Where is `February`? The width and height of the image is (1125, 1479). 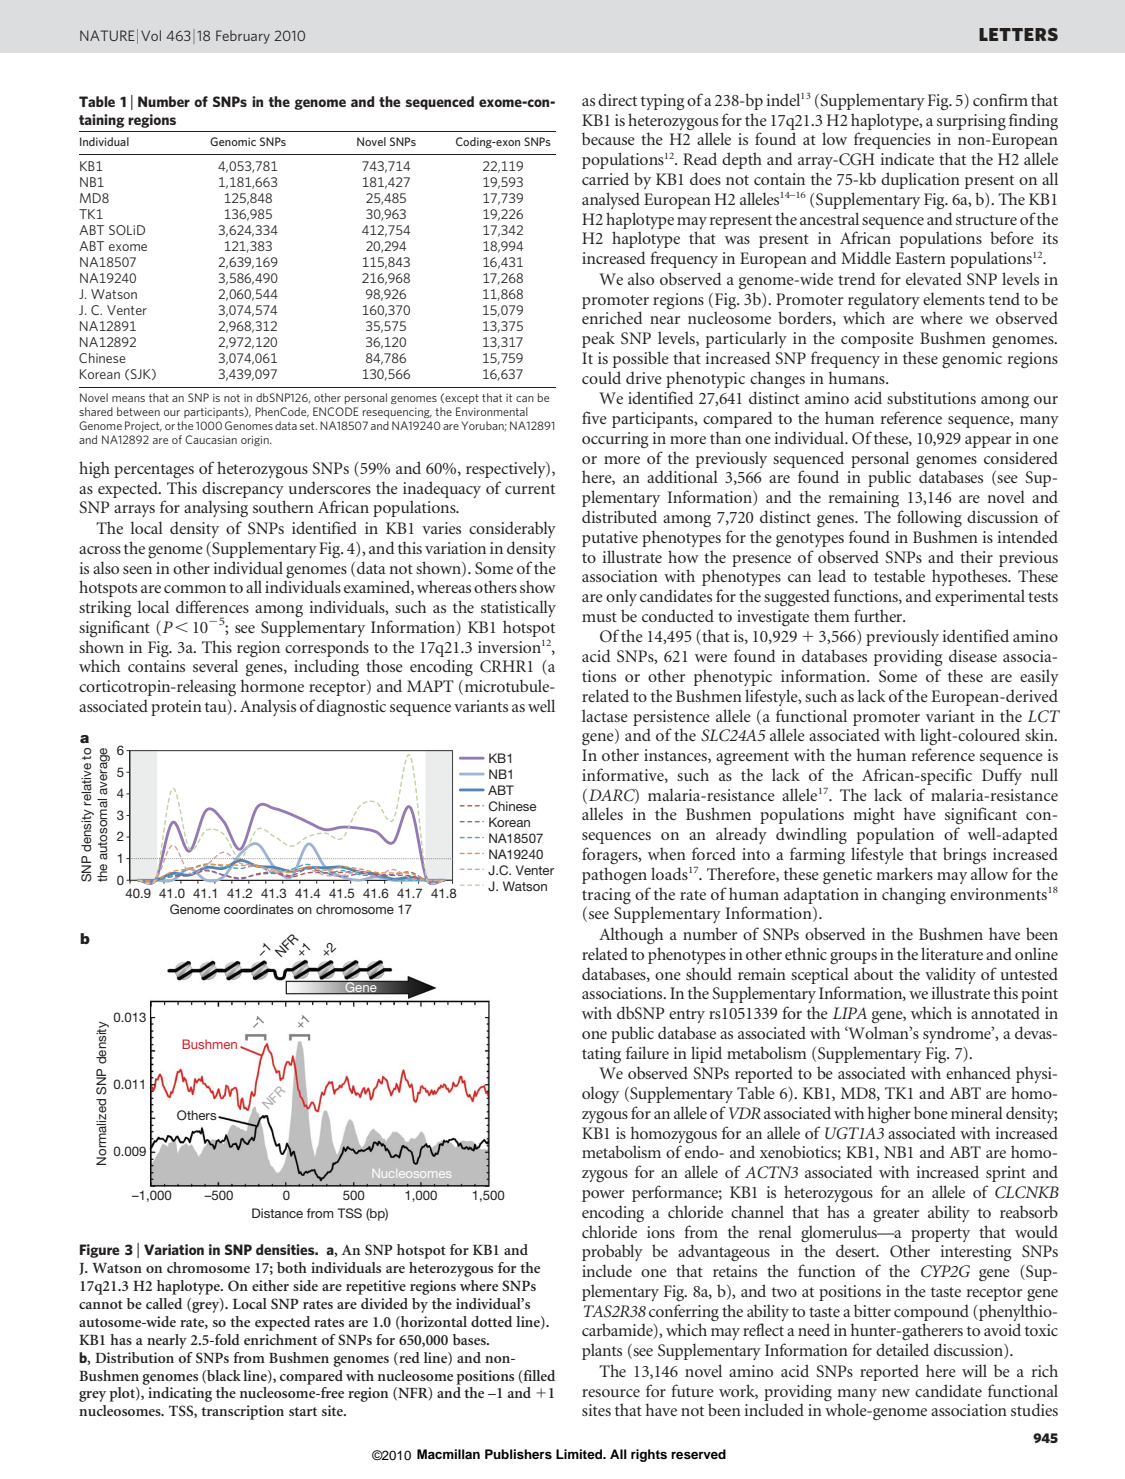
February is located at coordinates (243, 37).
